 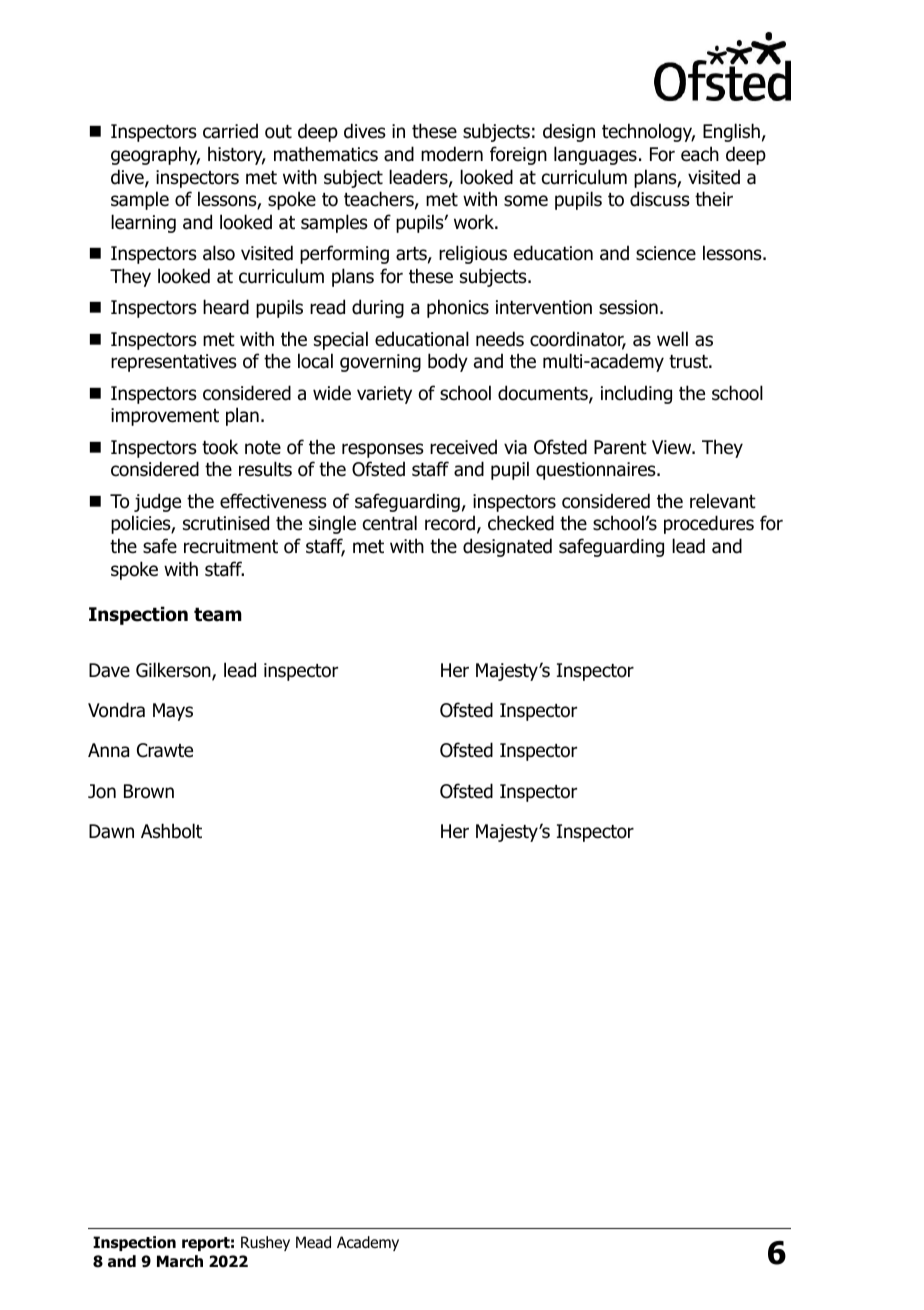 What do you see at coordinates (648, 132) in the screenshot?
I see `technology` at bounding box center [648, 132].
